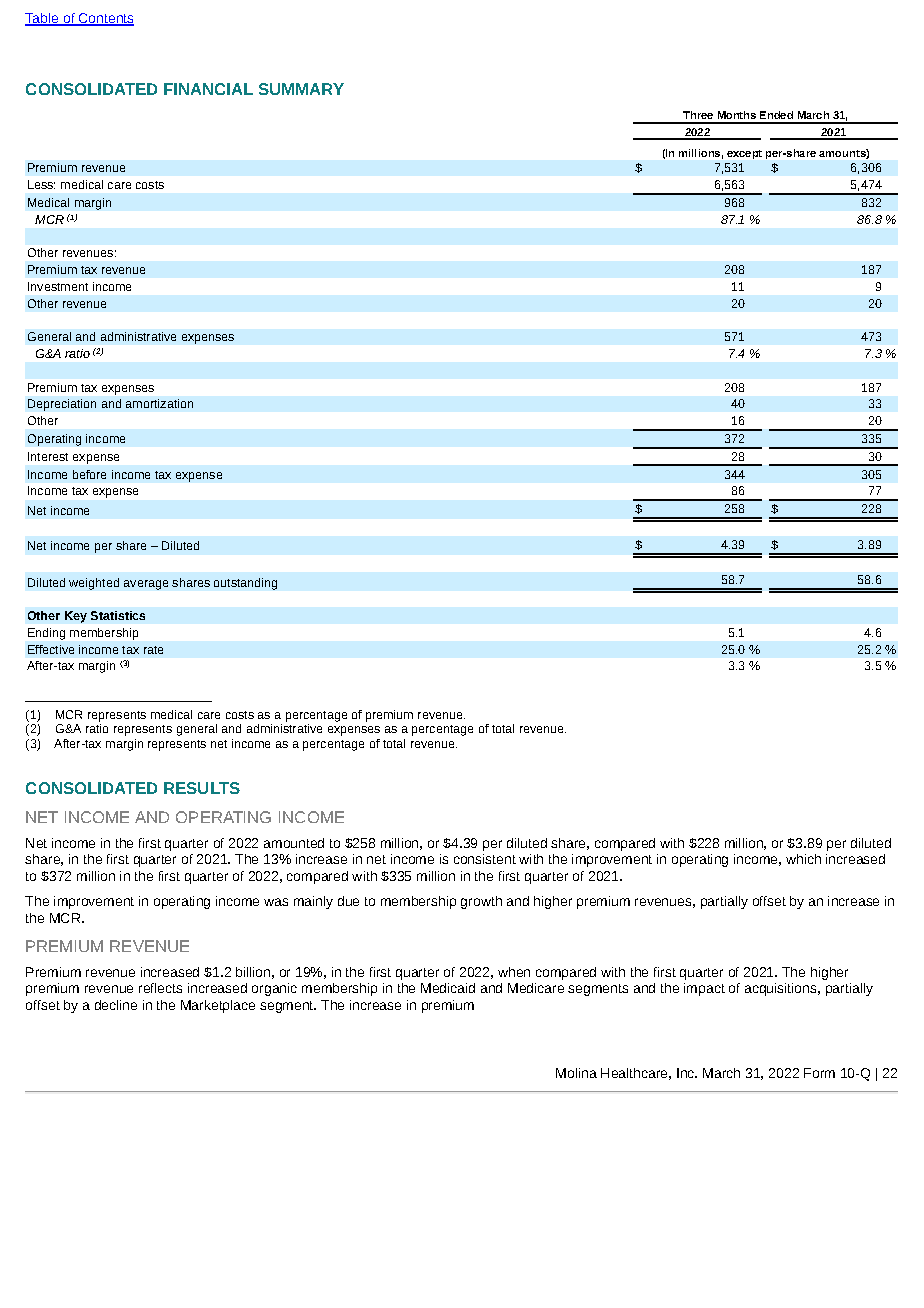 The height and width of the screenshot is (1308, 924). What do you see at coordinates (116, 1005) in the screenshot?
I see `decline` at bounding box center [116, 1005].
